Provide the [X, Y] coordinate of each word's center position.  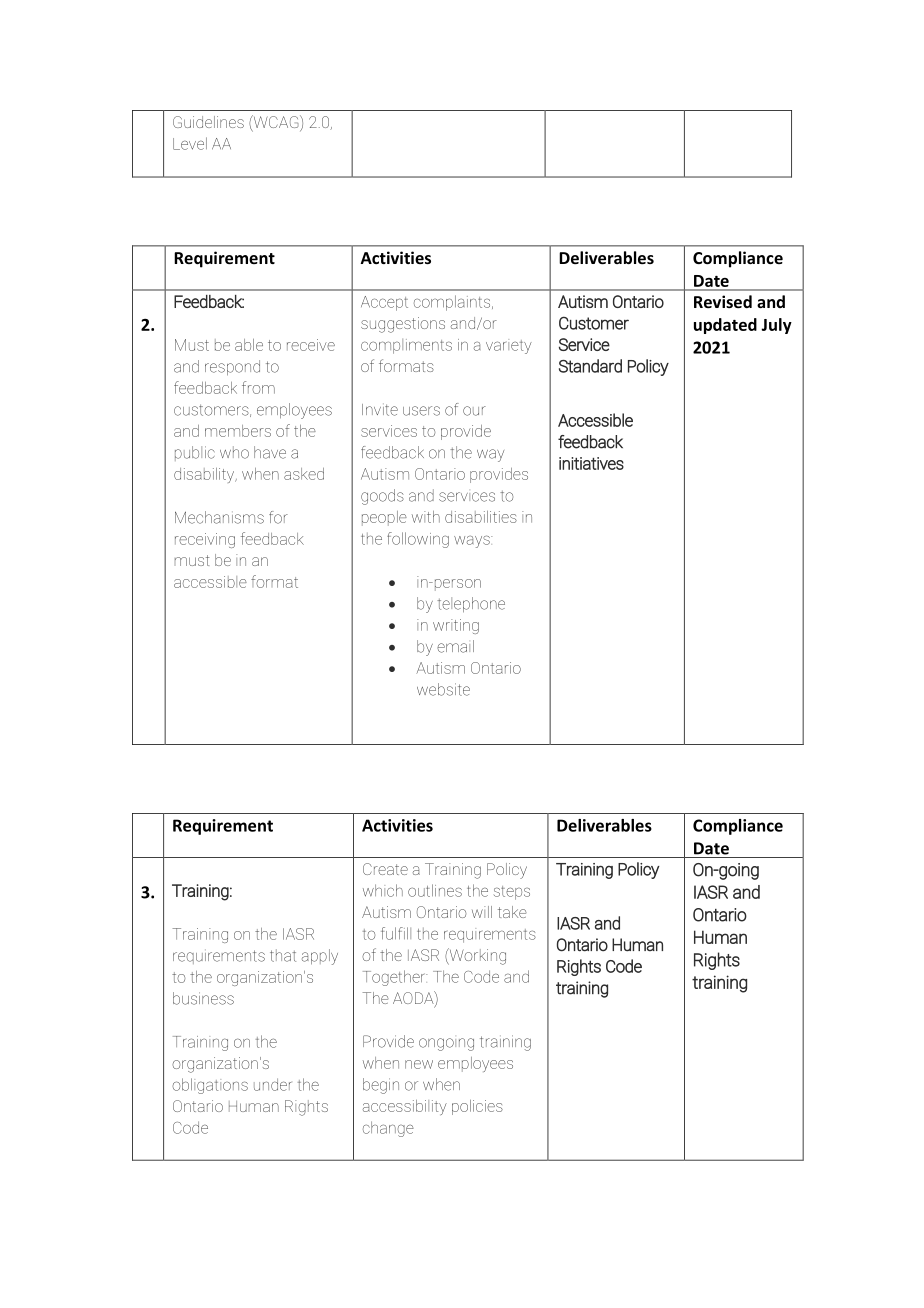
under [273, 1084]
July [776, 326]
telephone [471, 605]
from [258, 387]
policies [477, 1107]
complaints [453, 303]
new [419, 1064]
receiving [205, 540]
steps [512, 893]
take [512, 912]
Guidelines [208, 122]
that [283, 955]
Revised [723, 301]
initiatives [591, 463]
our [474, 411]
